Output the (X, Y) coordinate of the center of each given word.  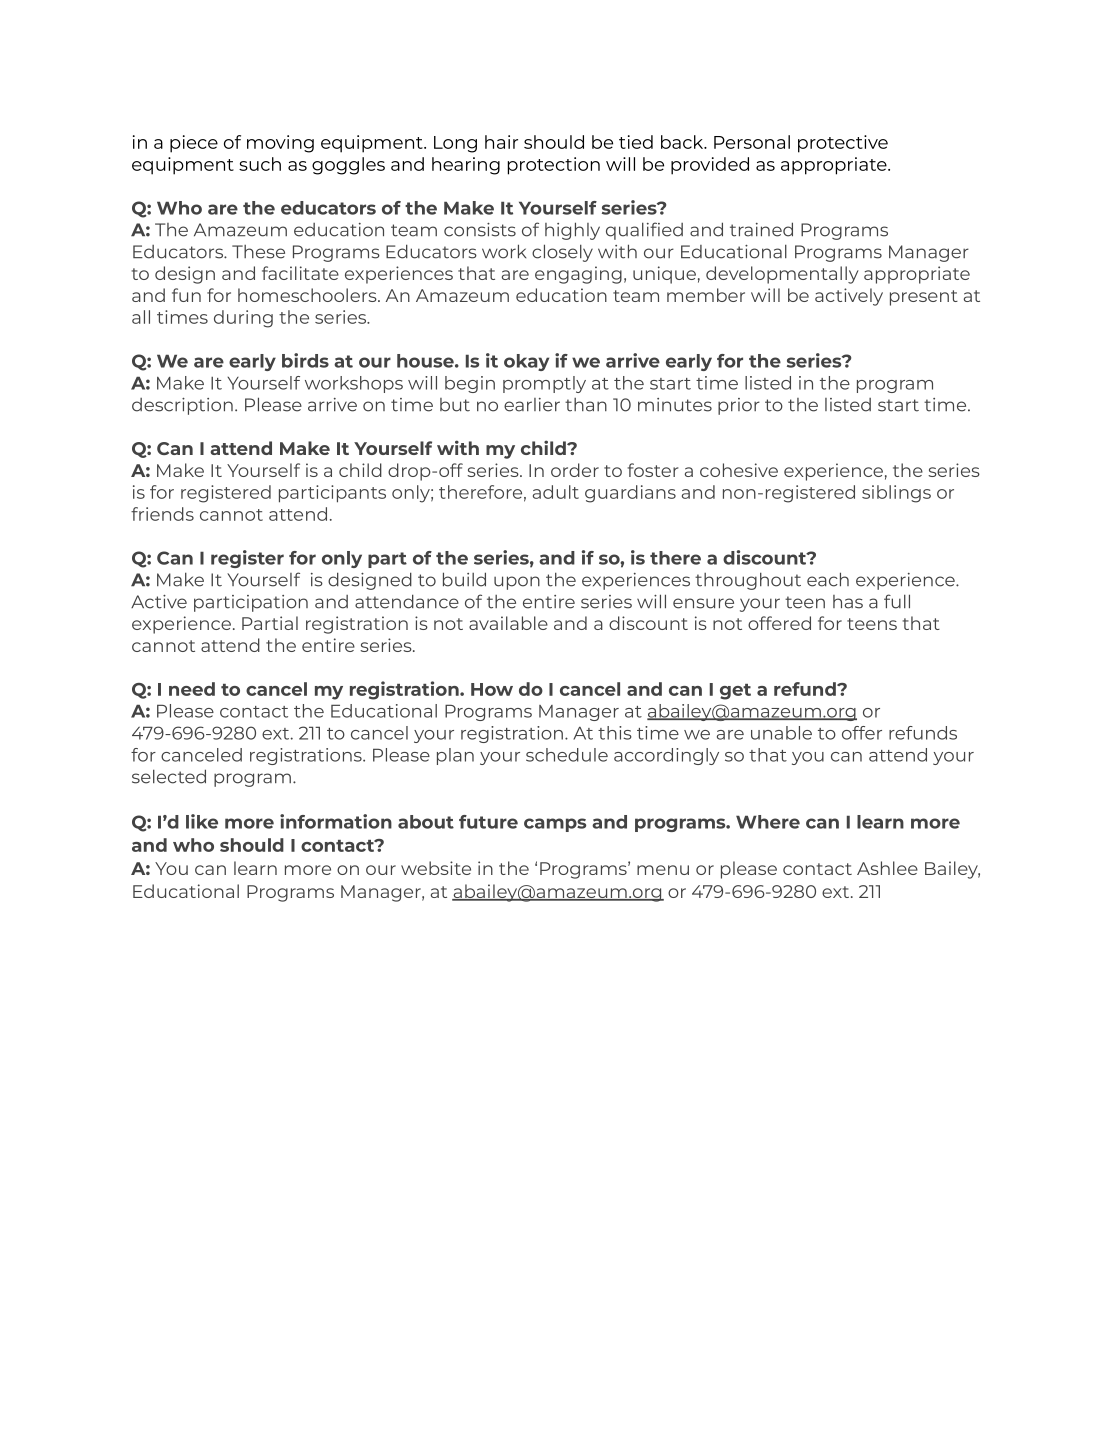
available (508, 623)
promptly (544, 384)
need (192, 689)
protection (554, 166)
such (260, 164)
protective (843, 144)
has (848, 602)
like (202, 821)
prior (739, 406)
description (182, 406)
